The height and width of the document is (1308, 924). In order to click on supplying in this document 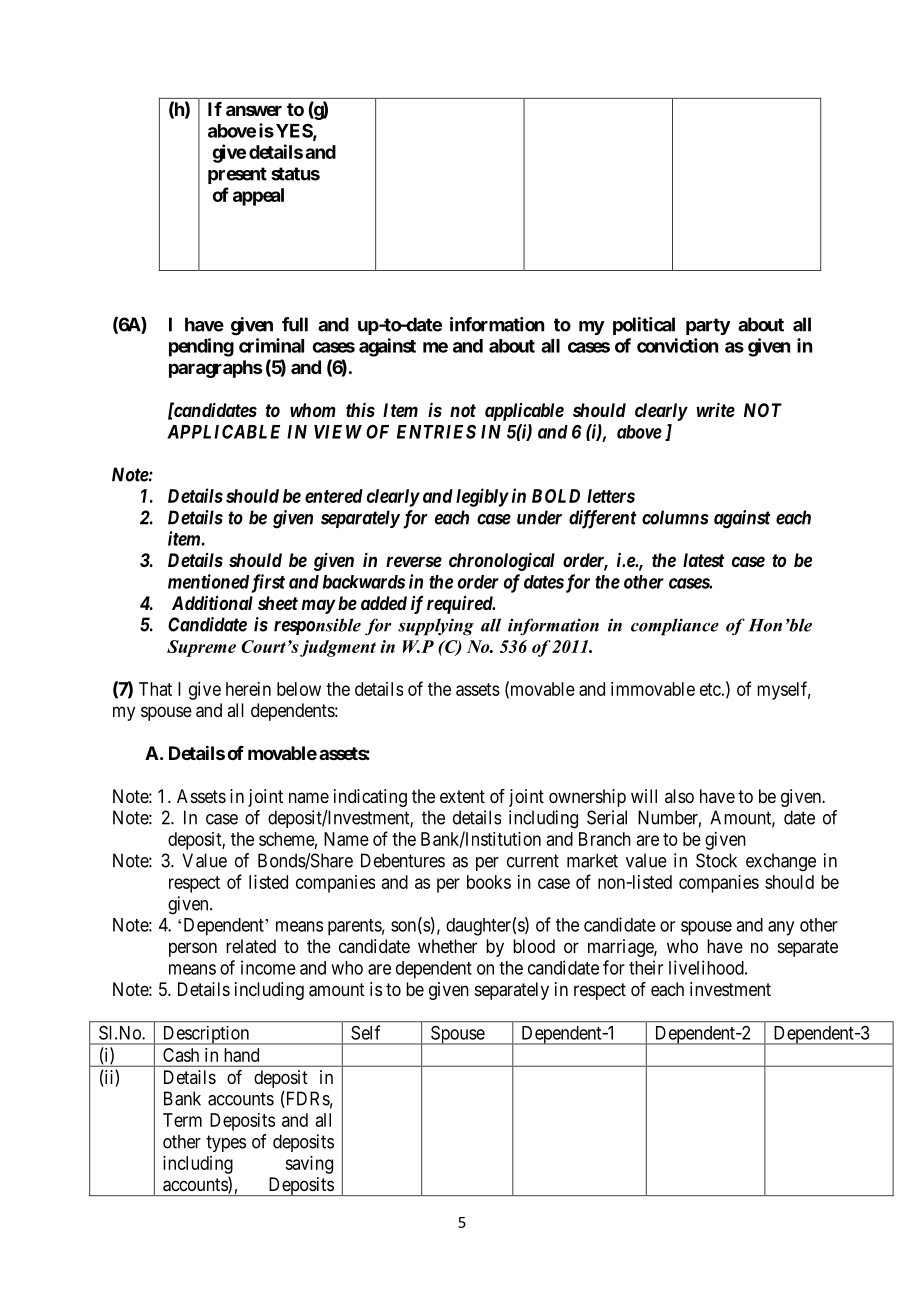, I will do `click(436, 627)`.
